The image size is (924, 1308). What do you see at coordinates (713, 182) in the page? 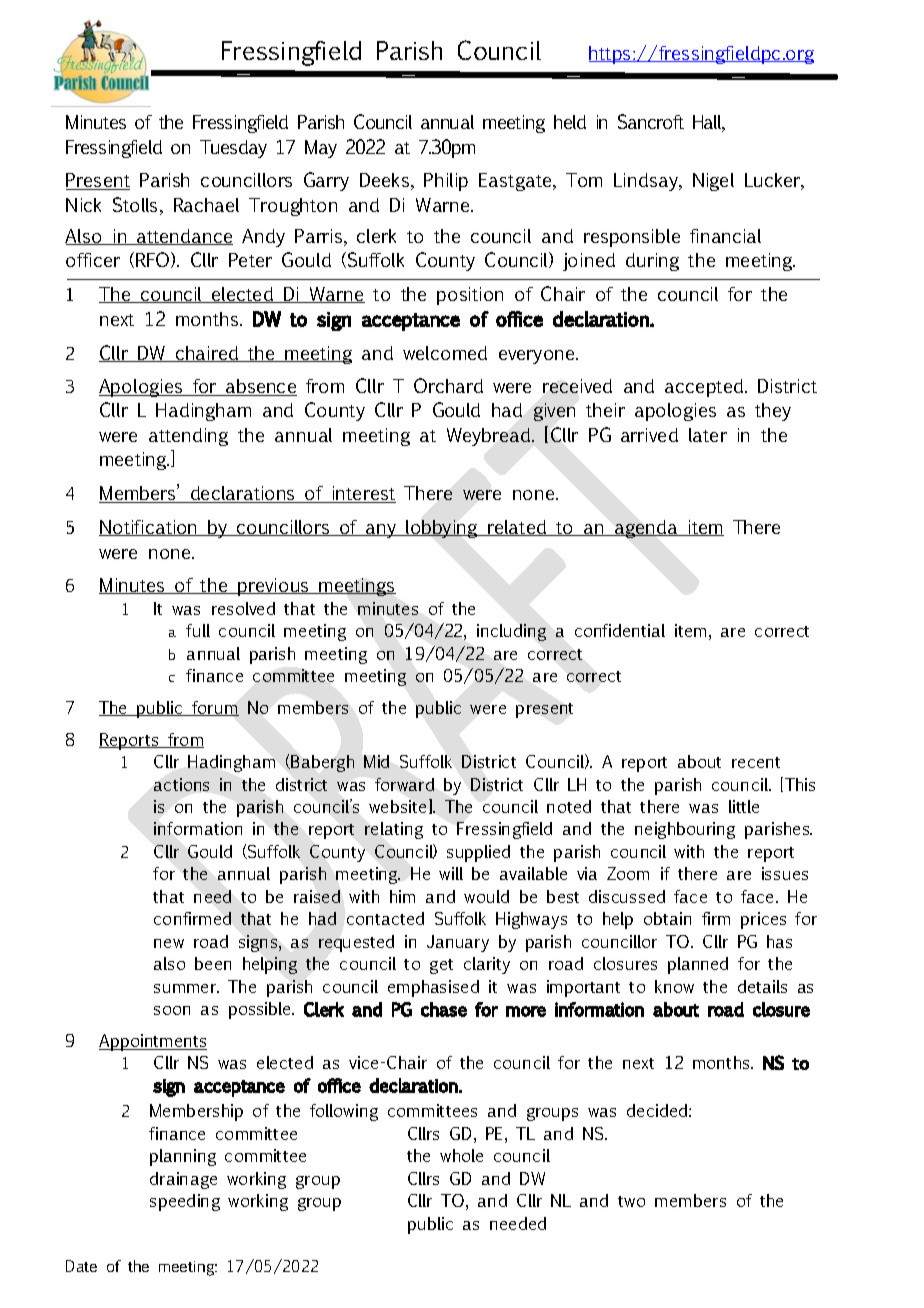
I see `Nigel` at bounding box center [713, 182].
